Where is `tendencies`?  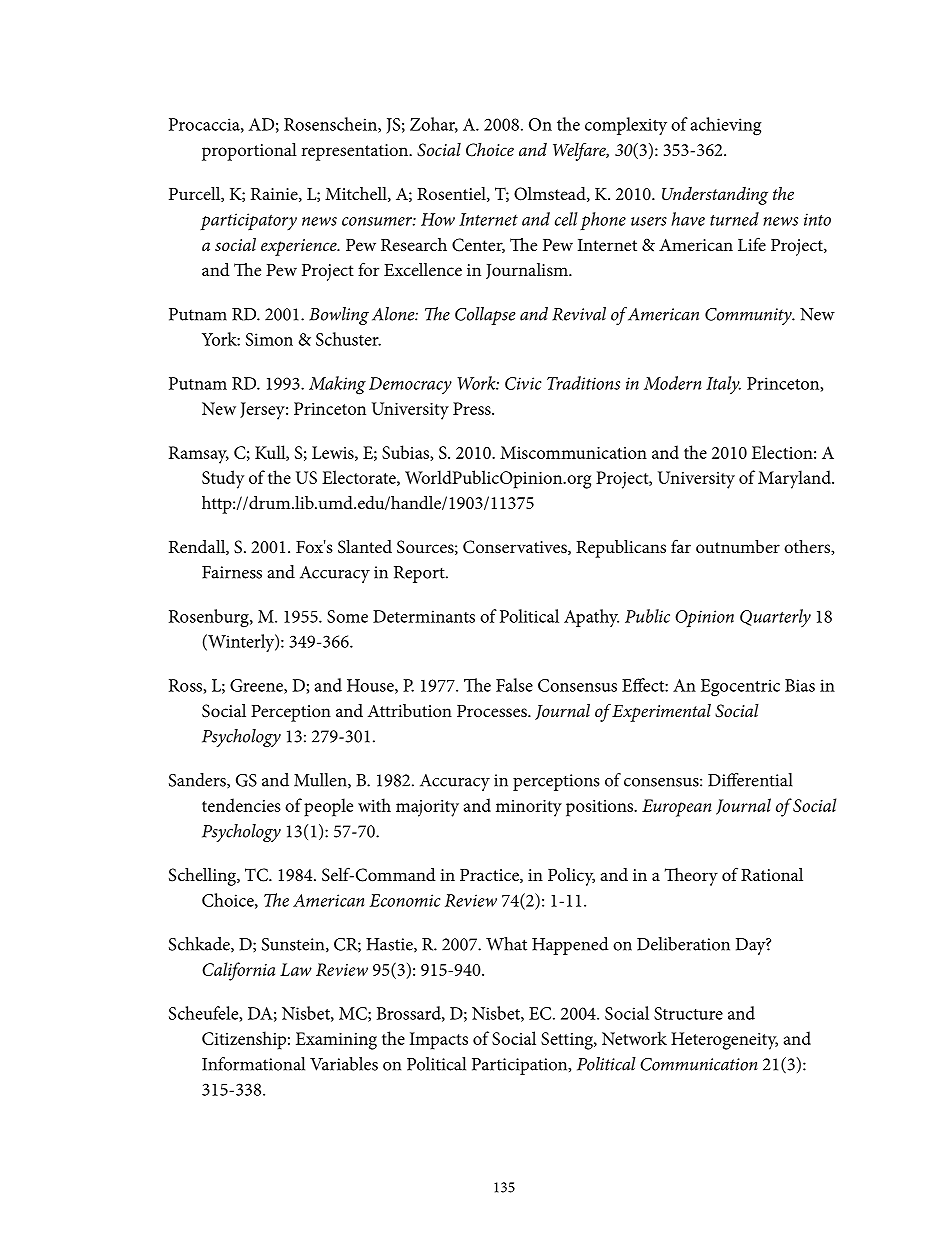 tendencies is located at coordinates (241, 805).
